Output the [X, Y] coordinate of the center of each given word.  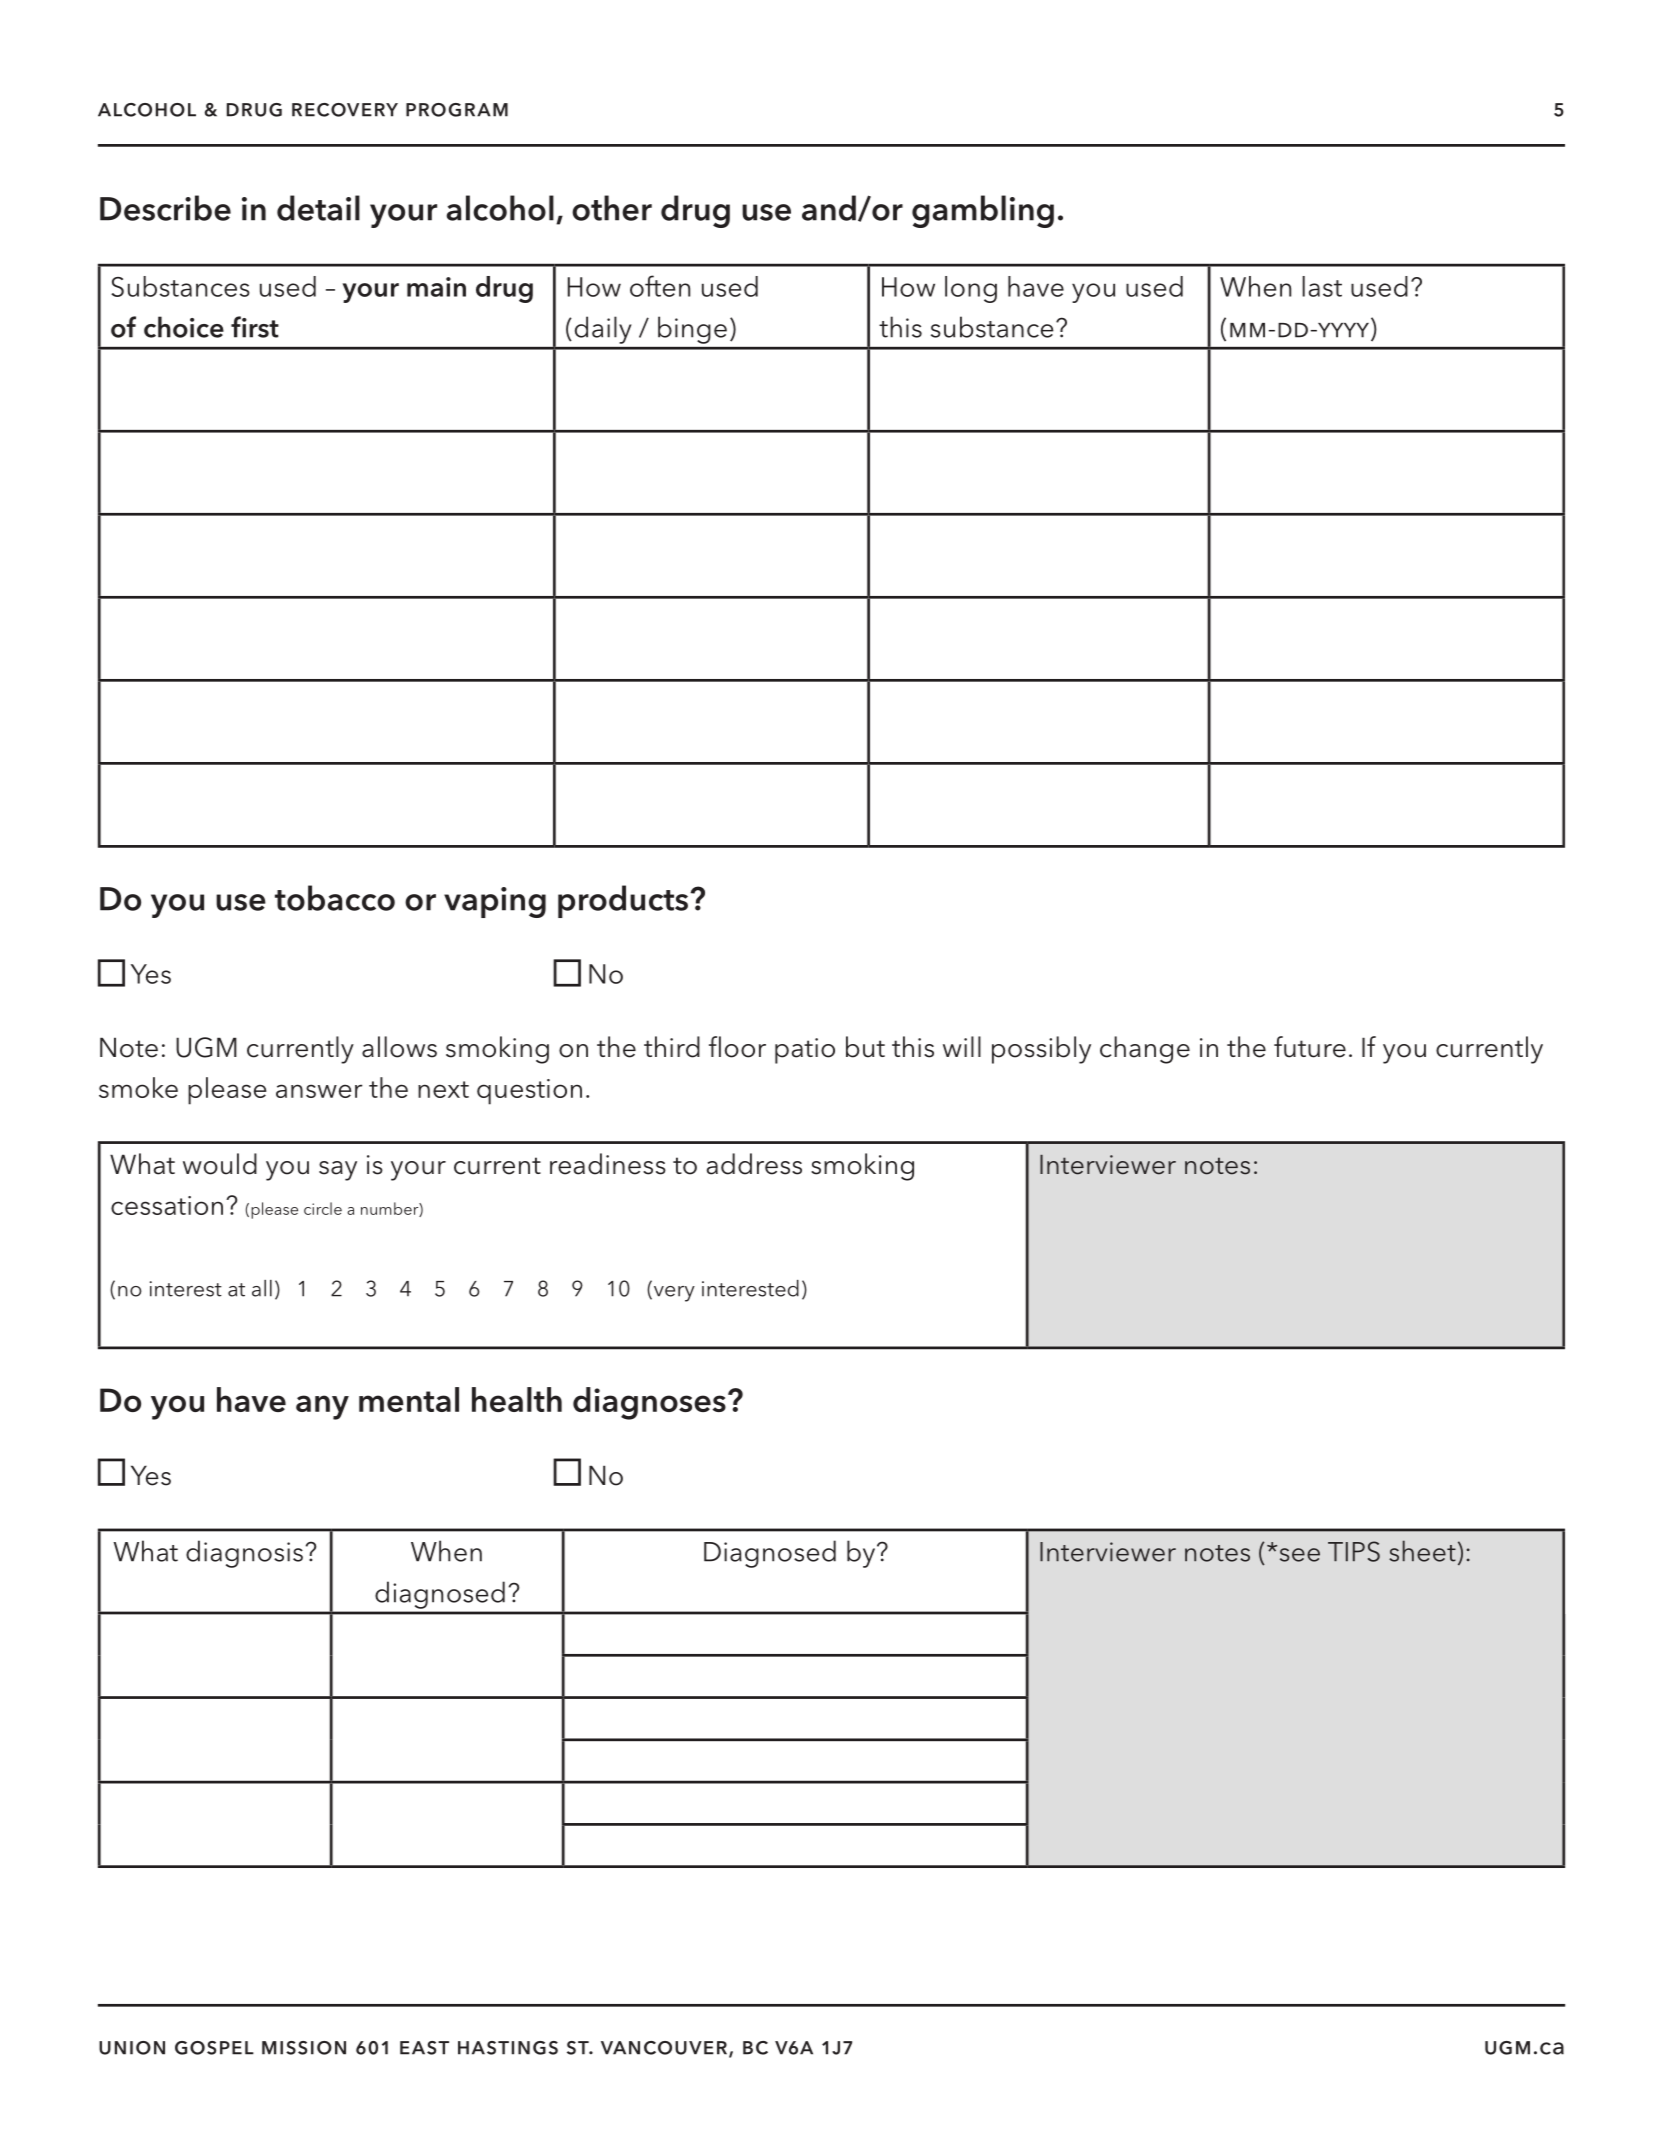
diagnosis [244, 1554]
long [971, 289]
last [1322, 286]
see [1300, 1555]
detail [318, 208]
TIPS [1354, 1551]
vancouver [665, 2049]
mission [304, 2048]
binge [692, 330]
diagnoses [649, 1403]
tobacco [335, 898]
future [1310, 1047]
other [612, 208]
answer [319, 1091]
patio [805, 1051]
